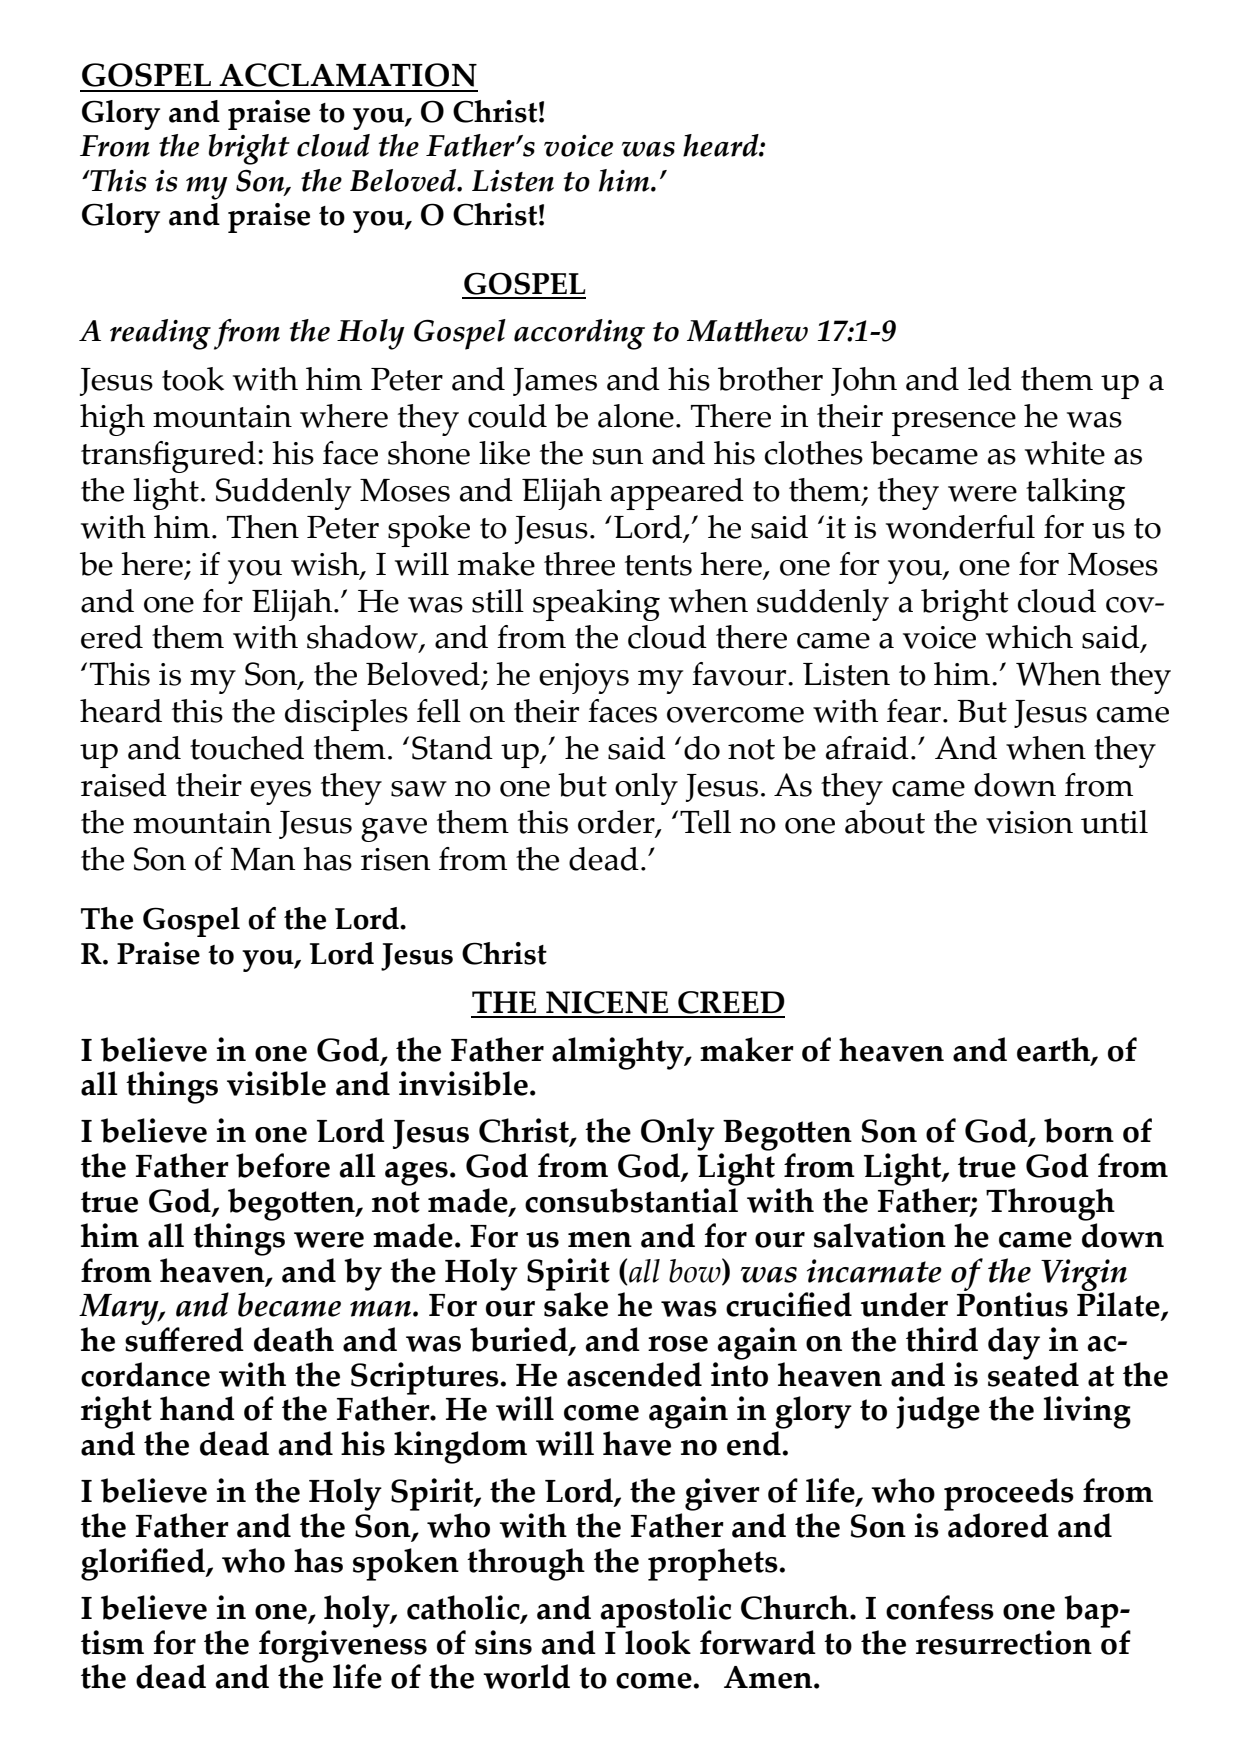 This image has height=1748, width=1236. Describe the element at coordinates (283, 1165) in the image. I see `before` at that location.
